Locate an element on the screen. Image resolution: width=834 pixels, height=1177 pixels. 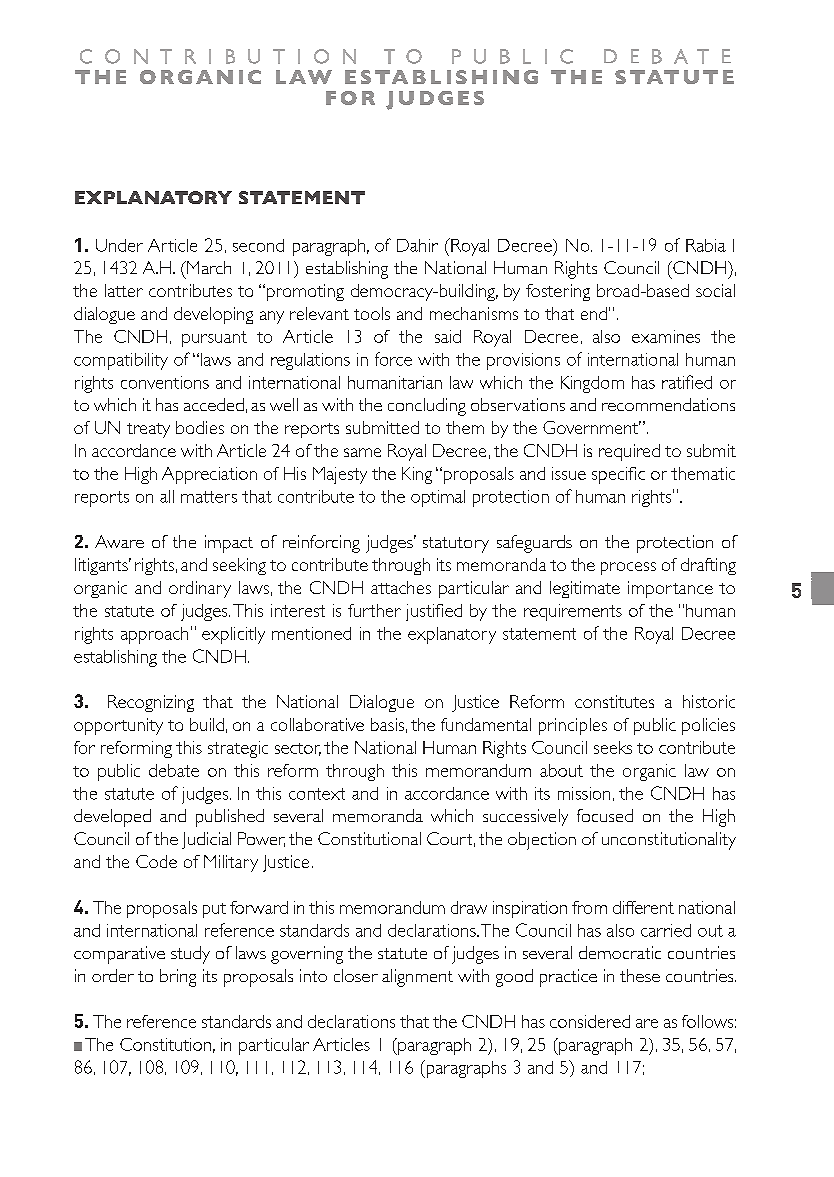
Rabia is located at coordinates (706, 245).
